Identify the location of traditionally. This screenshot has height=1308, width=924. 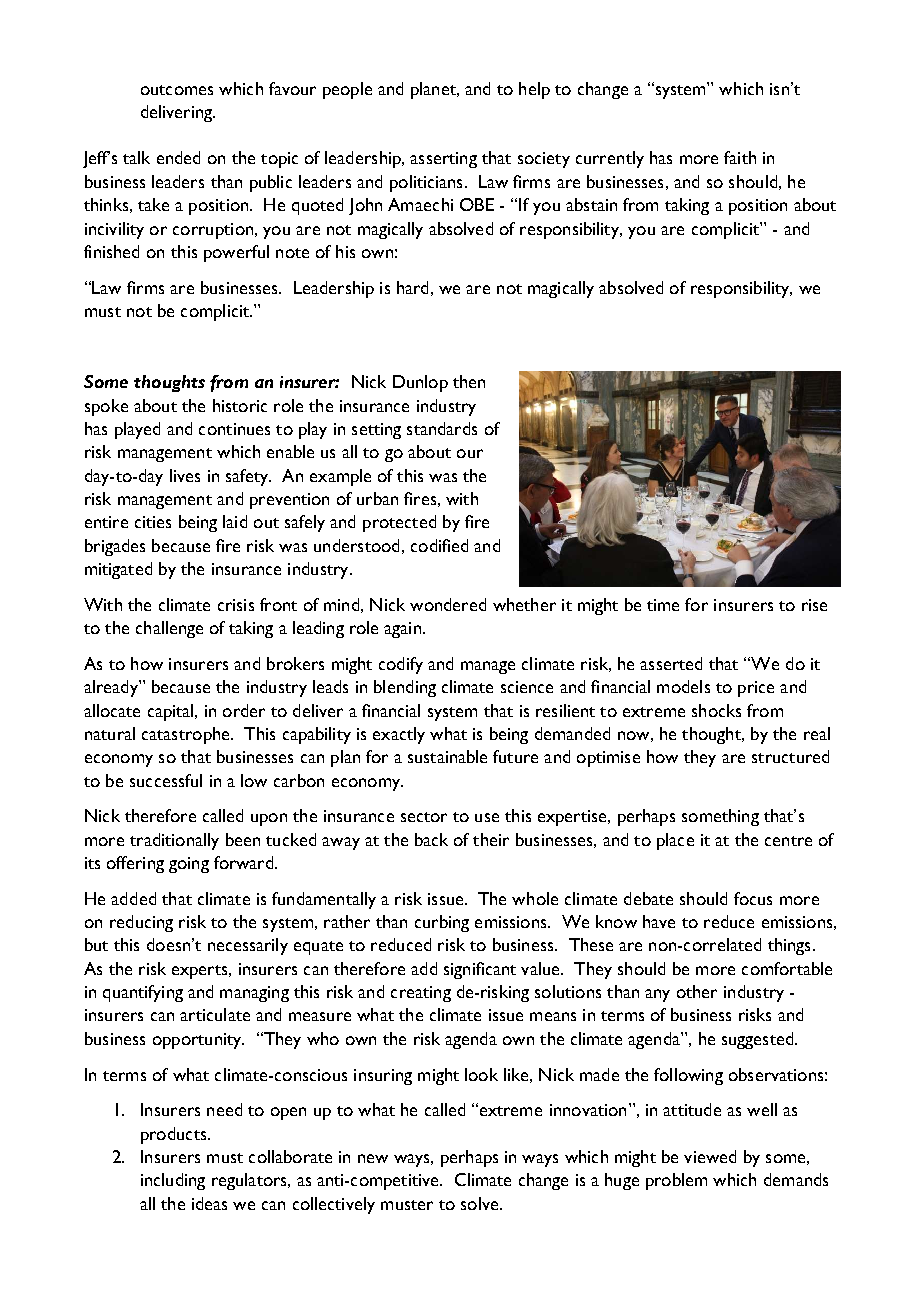
(174, 841).
